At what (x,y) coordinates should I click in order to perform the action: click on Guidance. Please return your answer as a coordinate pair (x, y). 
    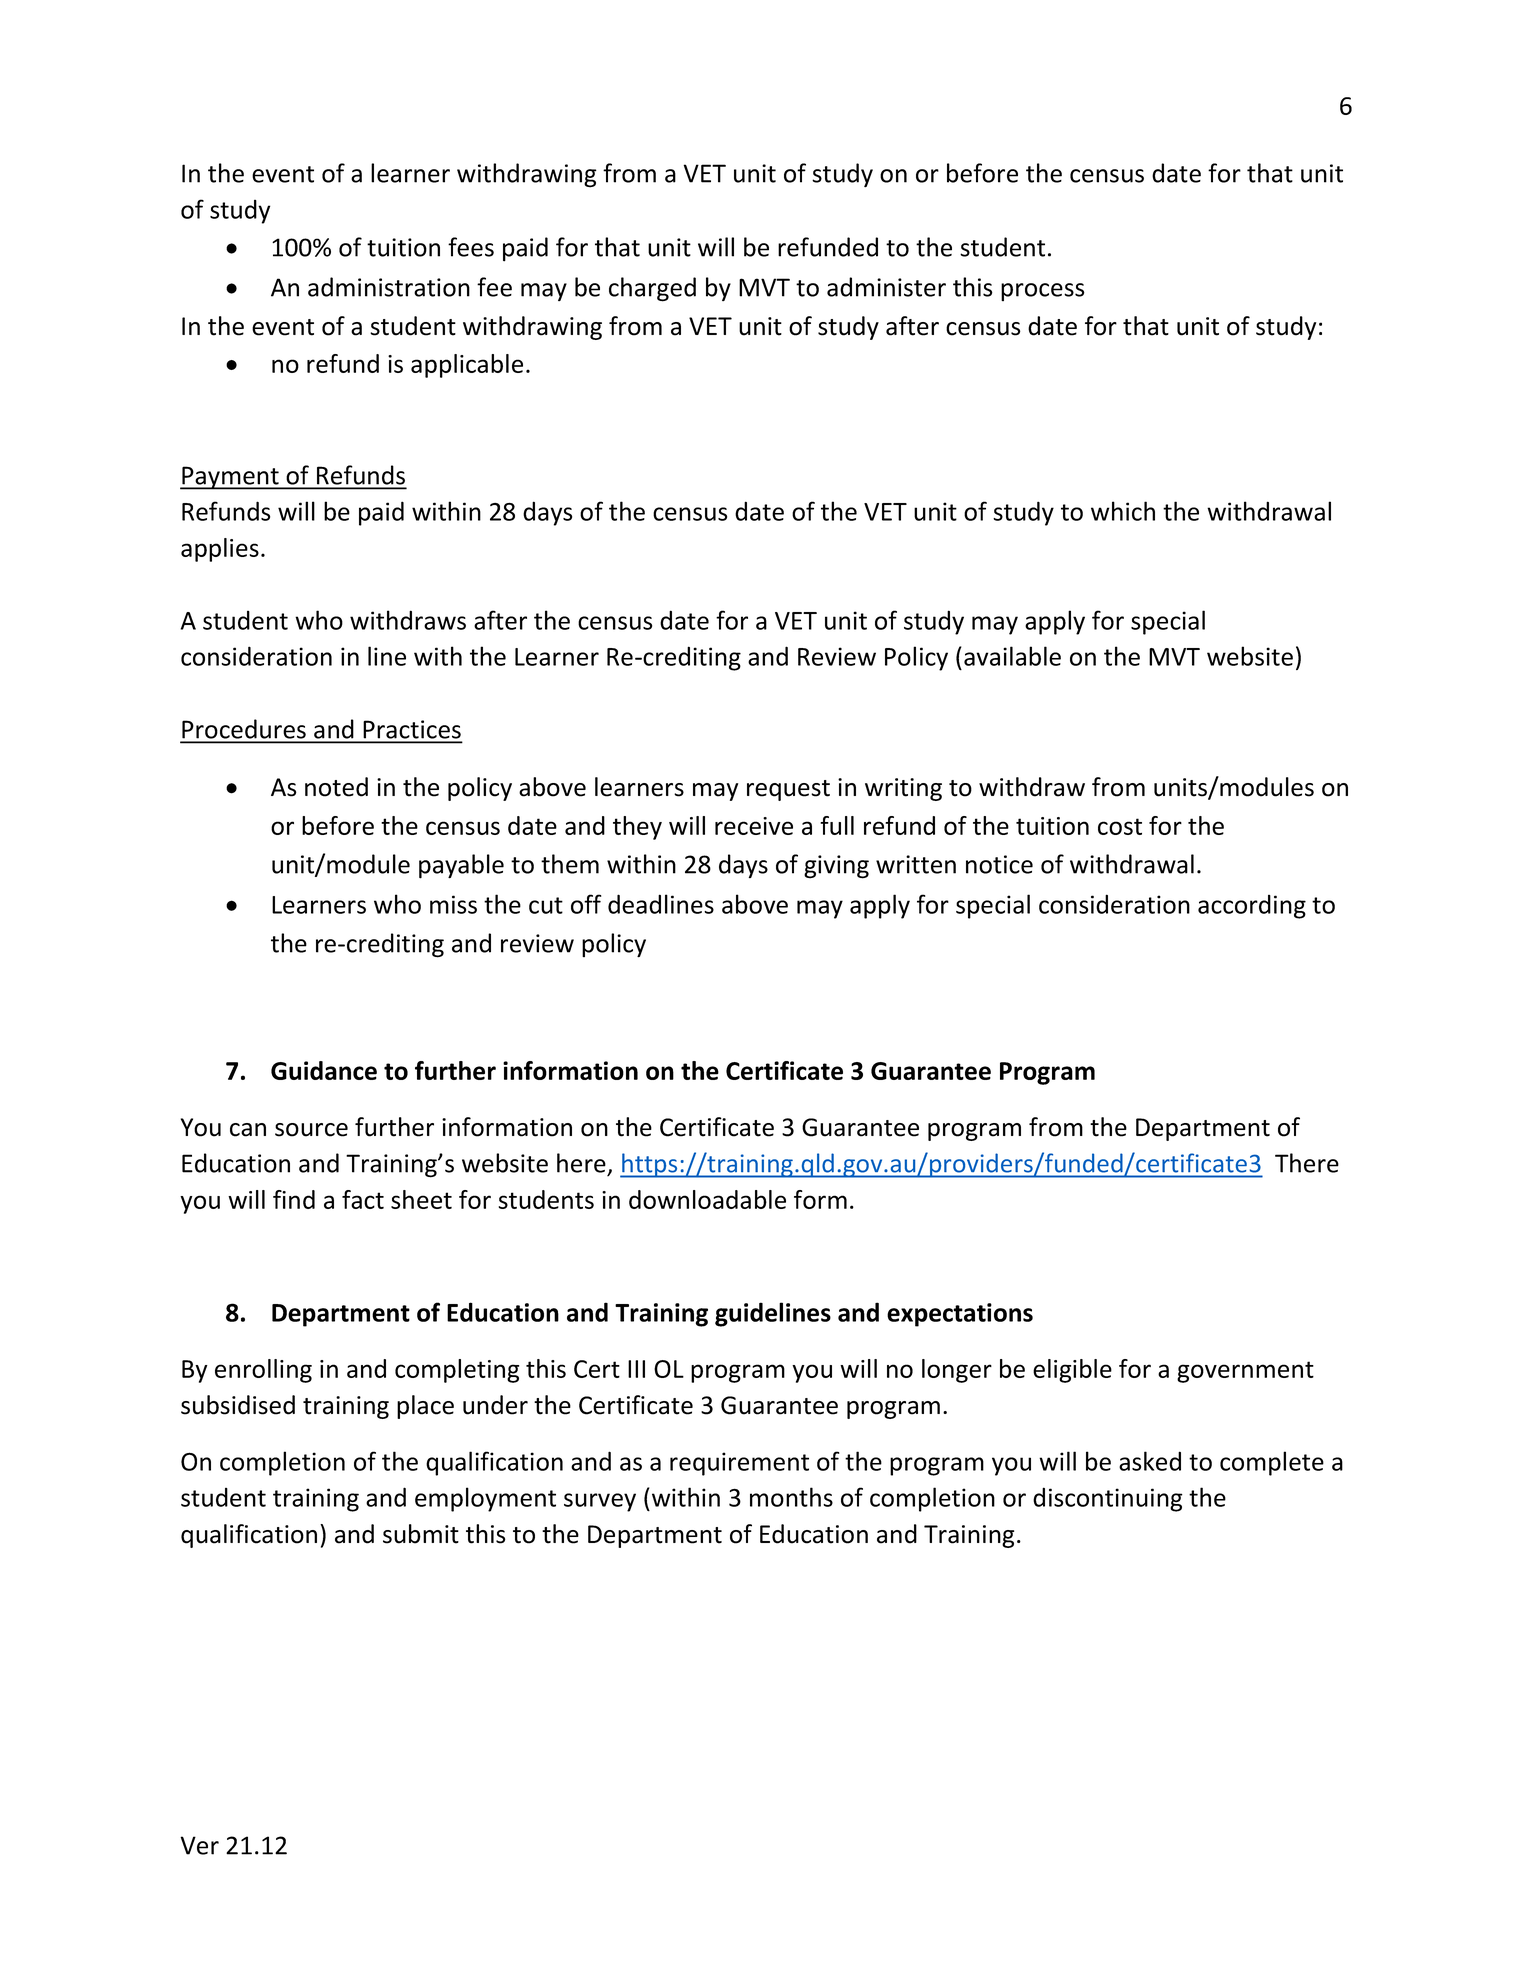
    Looking at the image, I should click on (324, 1070).
